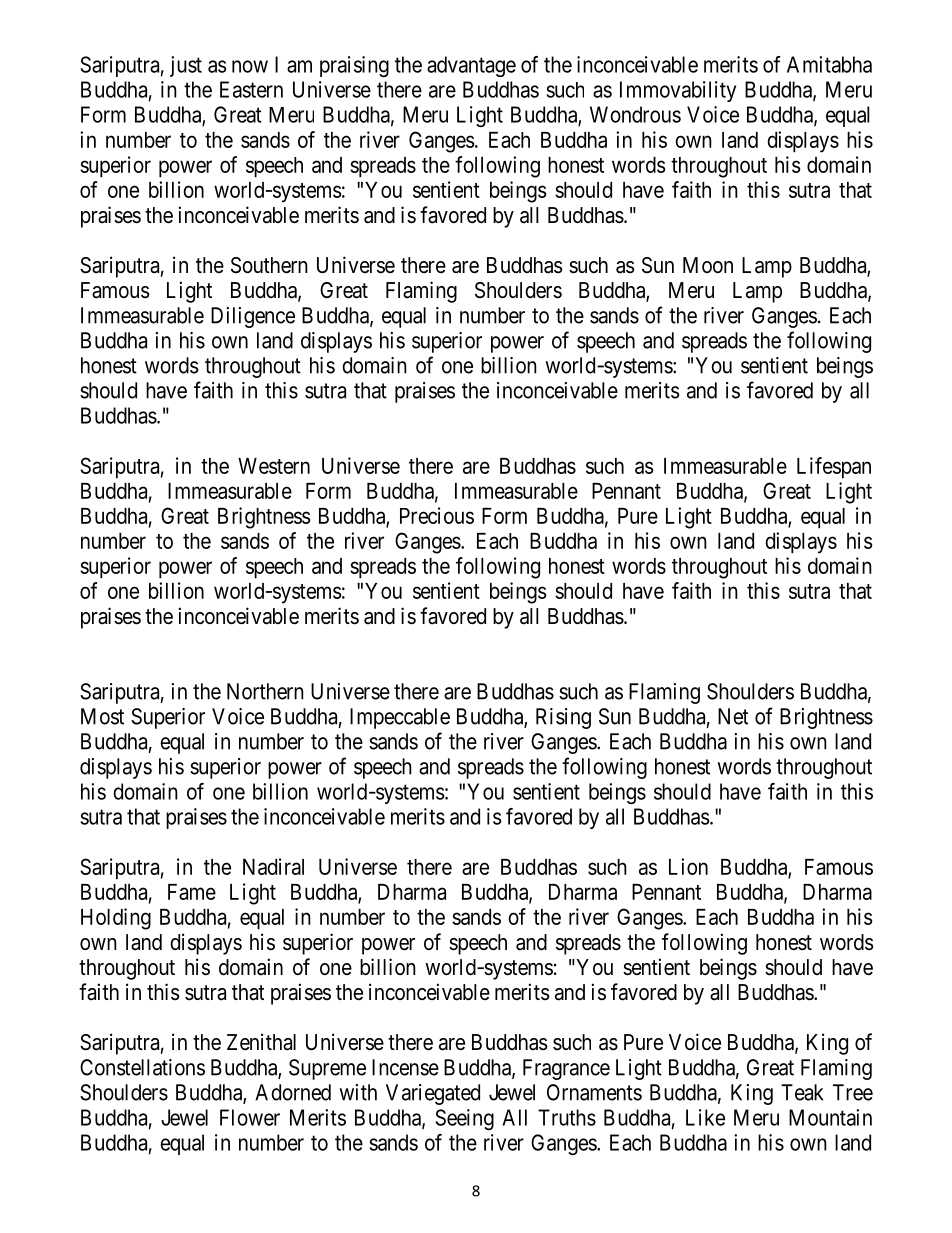 This screenshot has width=952, height=1233. What do you see at coordinates (186, 66) in the screenshot?
I see `just` at bounding box center [186, 66].
